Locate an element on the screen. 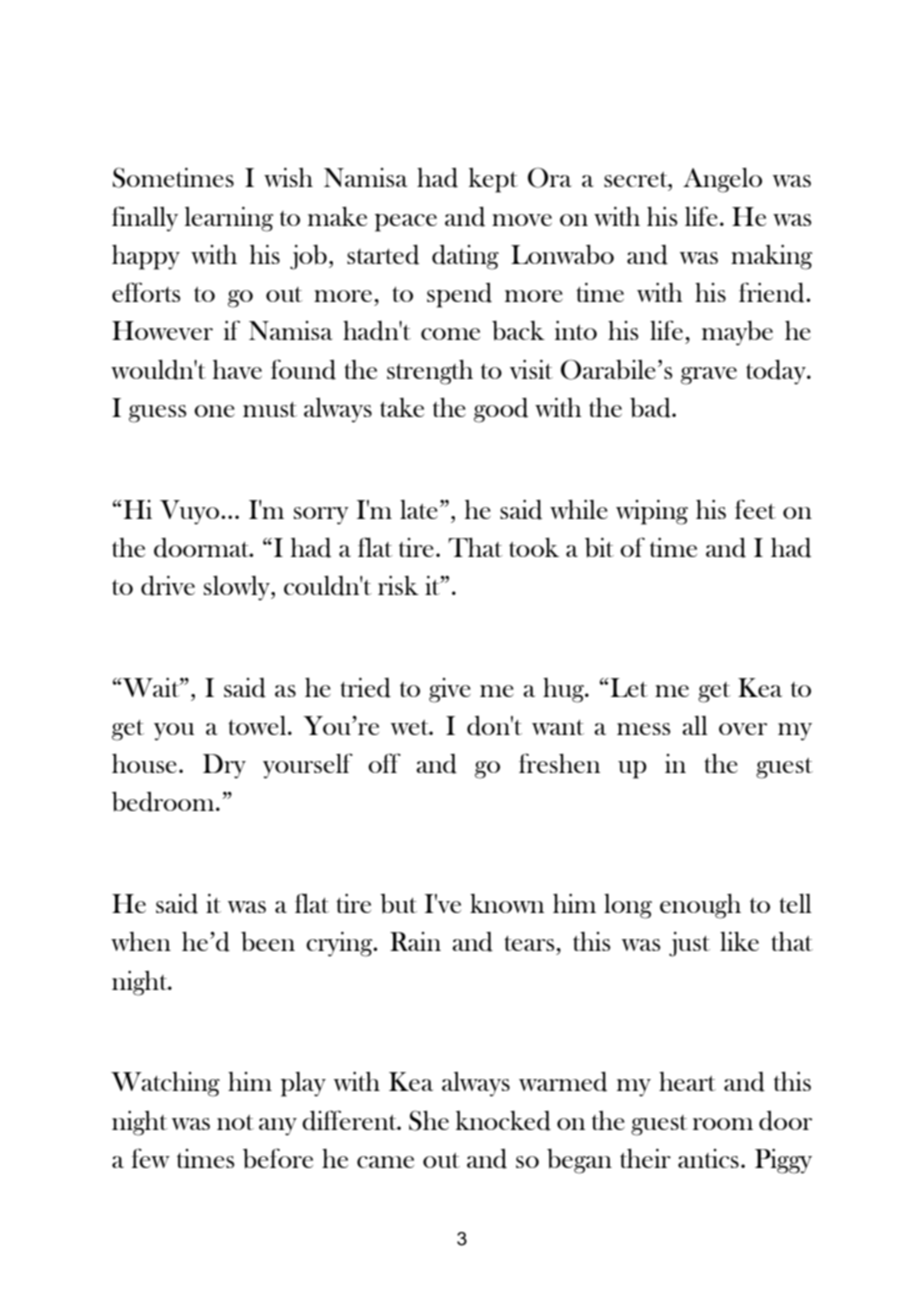 Image resolution: width=924 pixels, height=1309 pixels. slowly is located at coordinates (238, 588).
